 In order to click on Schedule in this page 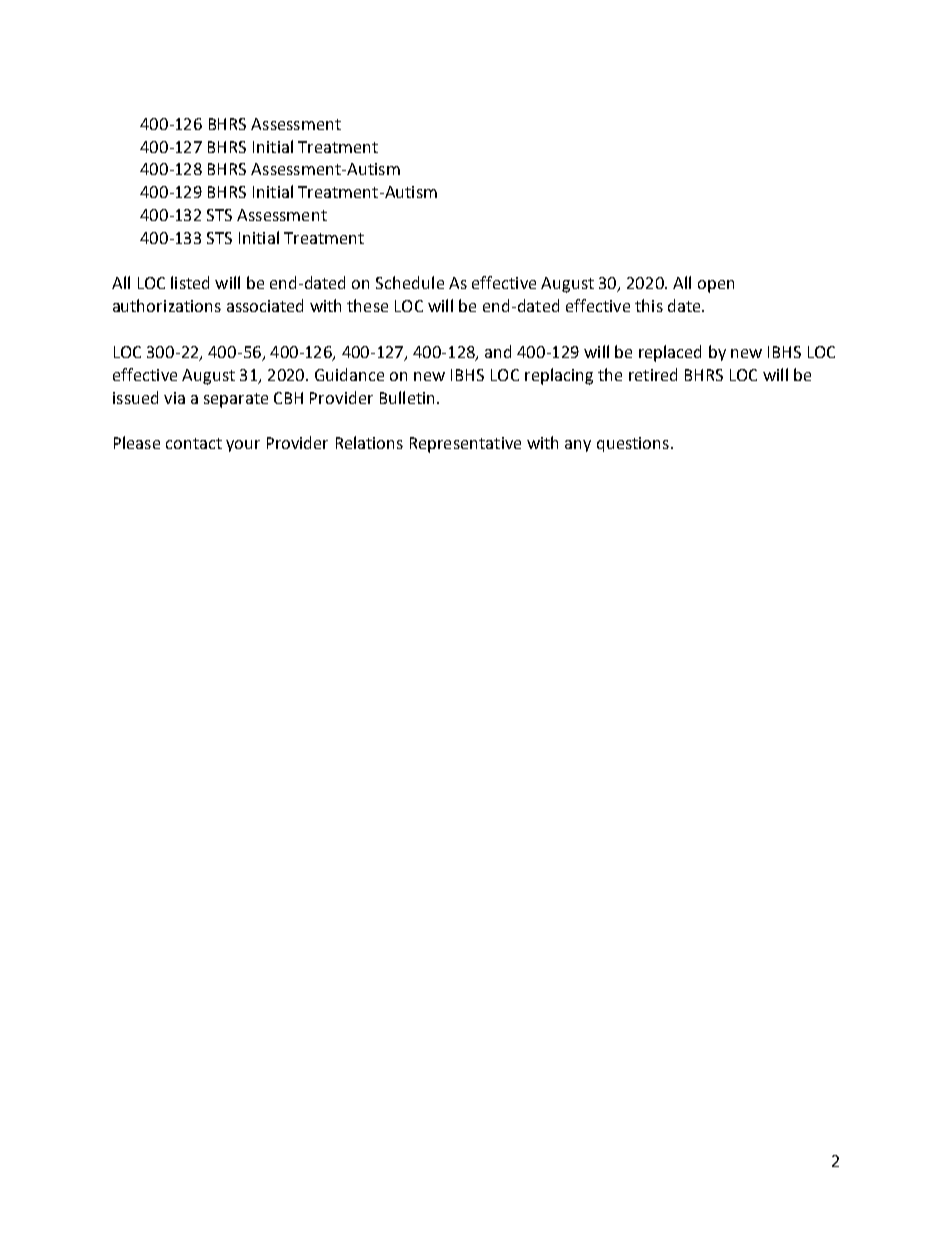, I will do `click(410, 282)`.
